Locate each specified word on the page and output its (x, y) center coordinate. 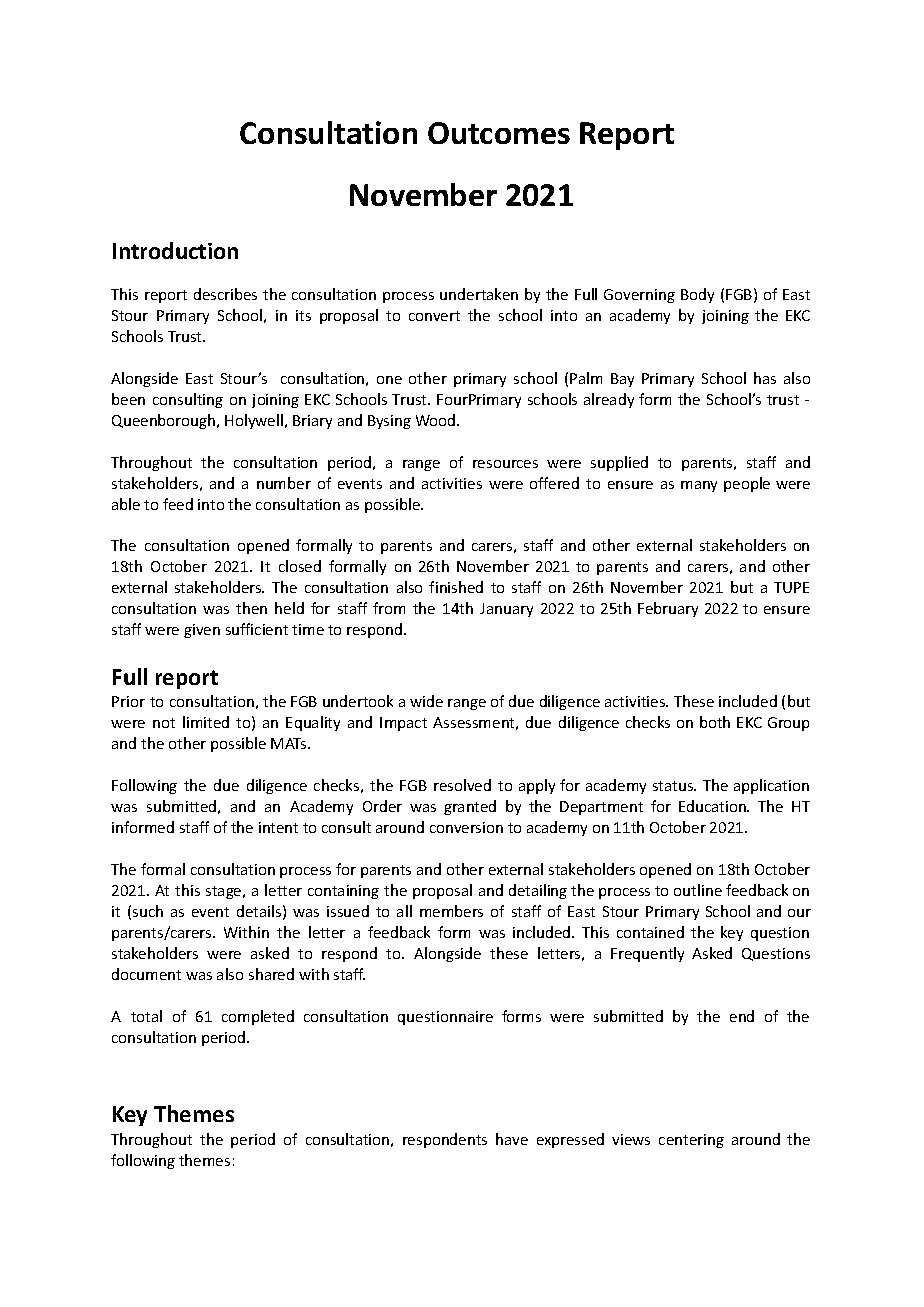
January (506, 610)
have (512, 1139)
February (668, 609)
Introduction (175, 250)
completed (258, 1017)
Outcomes (499, 133)
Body (697, 295)
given (202, 631)
